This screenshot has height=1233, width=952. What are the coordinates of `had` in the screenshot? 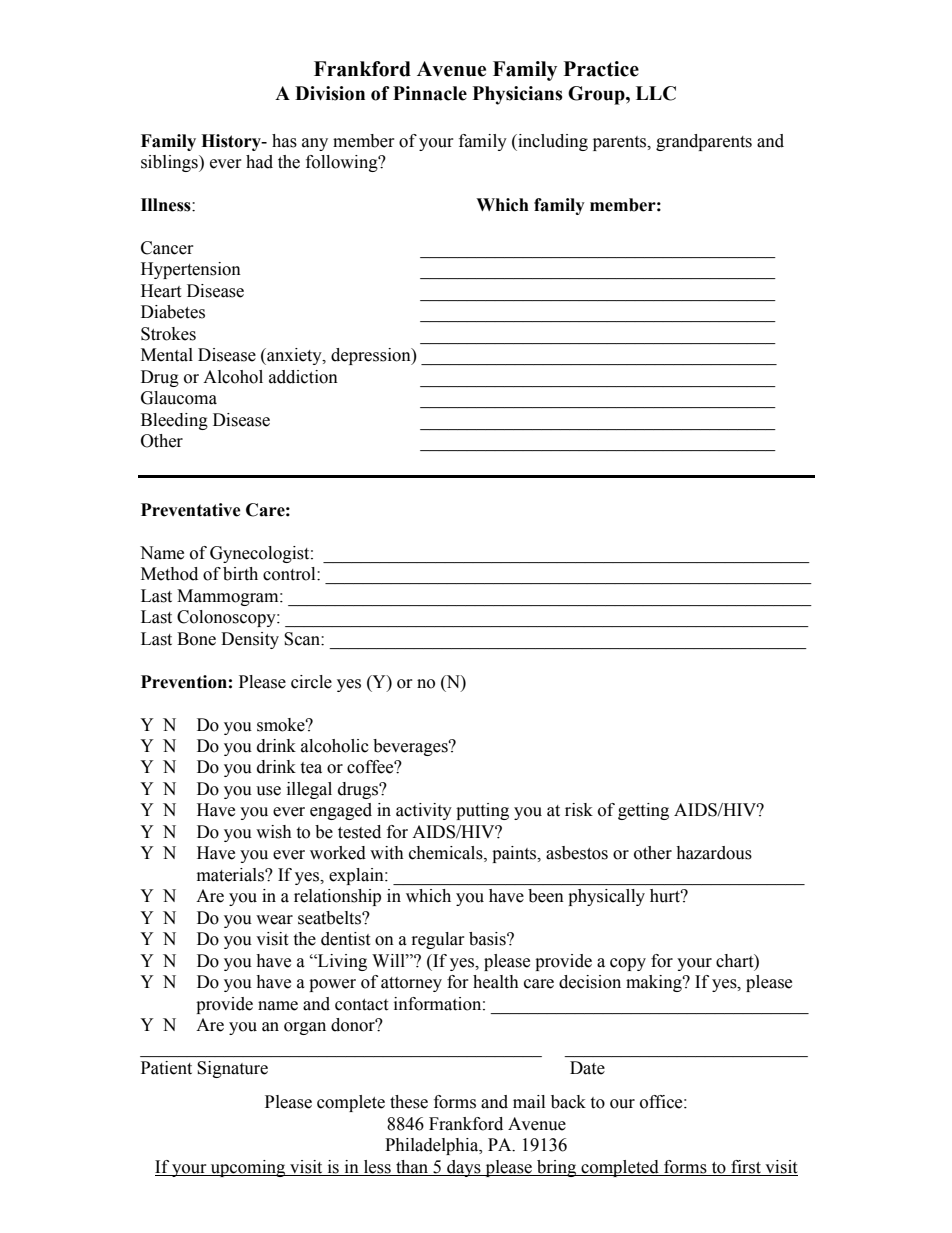 It's located at (259, 162).
